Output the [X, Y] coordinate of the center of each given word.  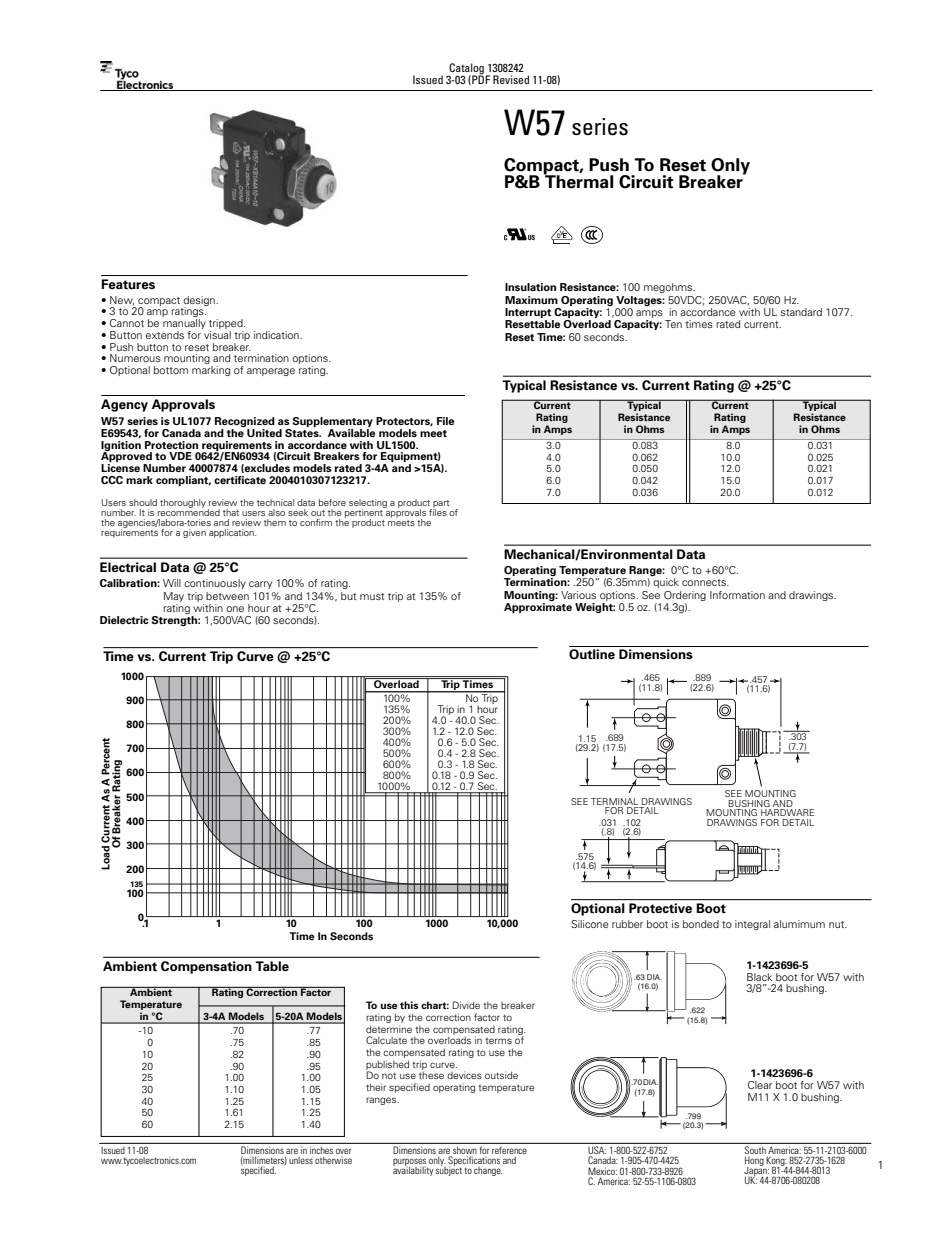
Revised [511, 79]
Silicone [590, 924]
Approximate [538, 608]
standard [801, 312]
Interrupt [529, 314]
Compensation [206, 967]
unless [301, 1160]
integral [752, 925]
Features [128, 284]
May [174, 597]
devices [464, 1075]
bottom [171, 370]
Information [737, 595]
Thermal [578, 181]
